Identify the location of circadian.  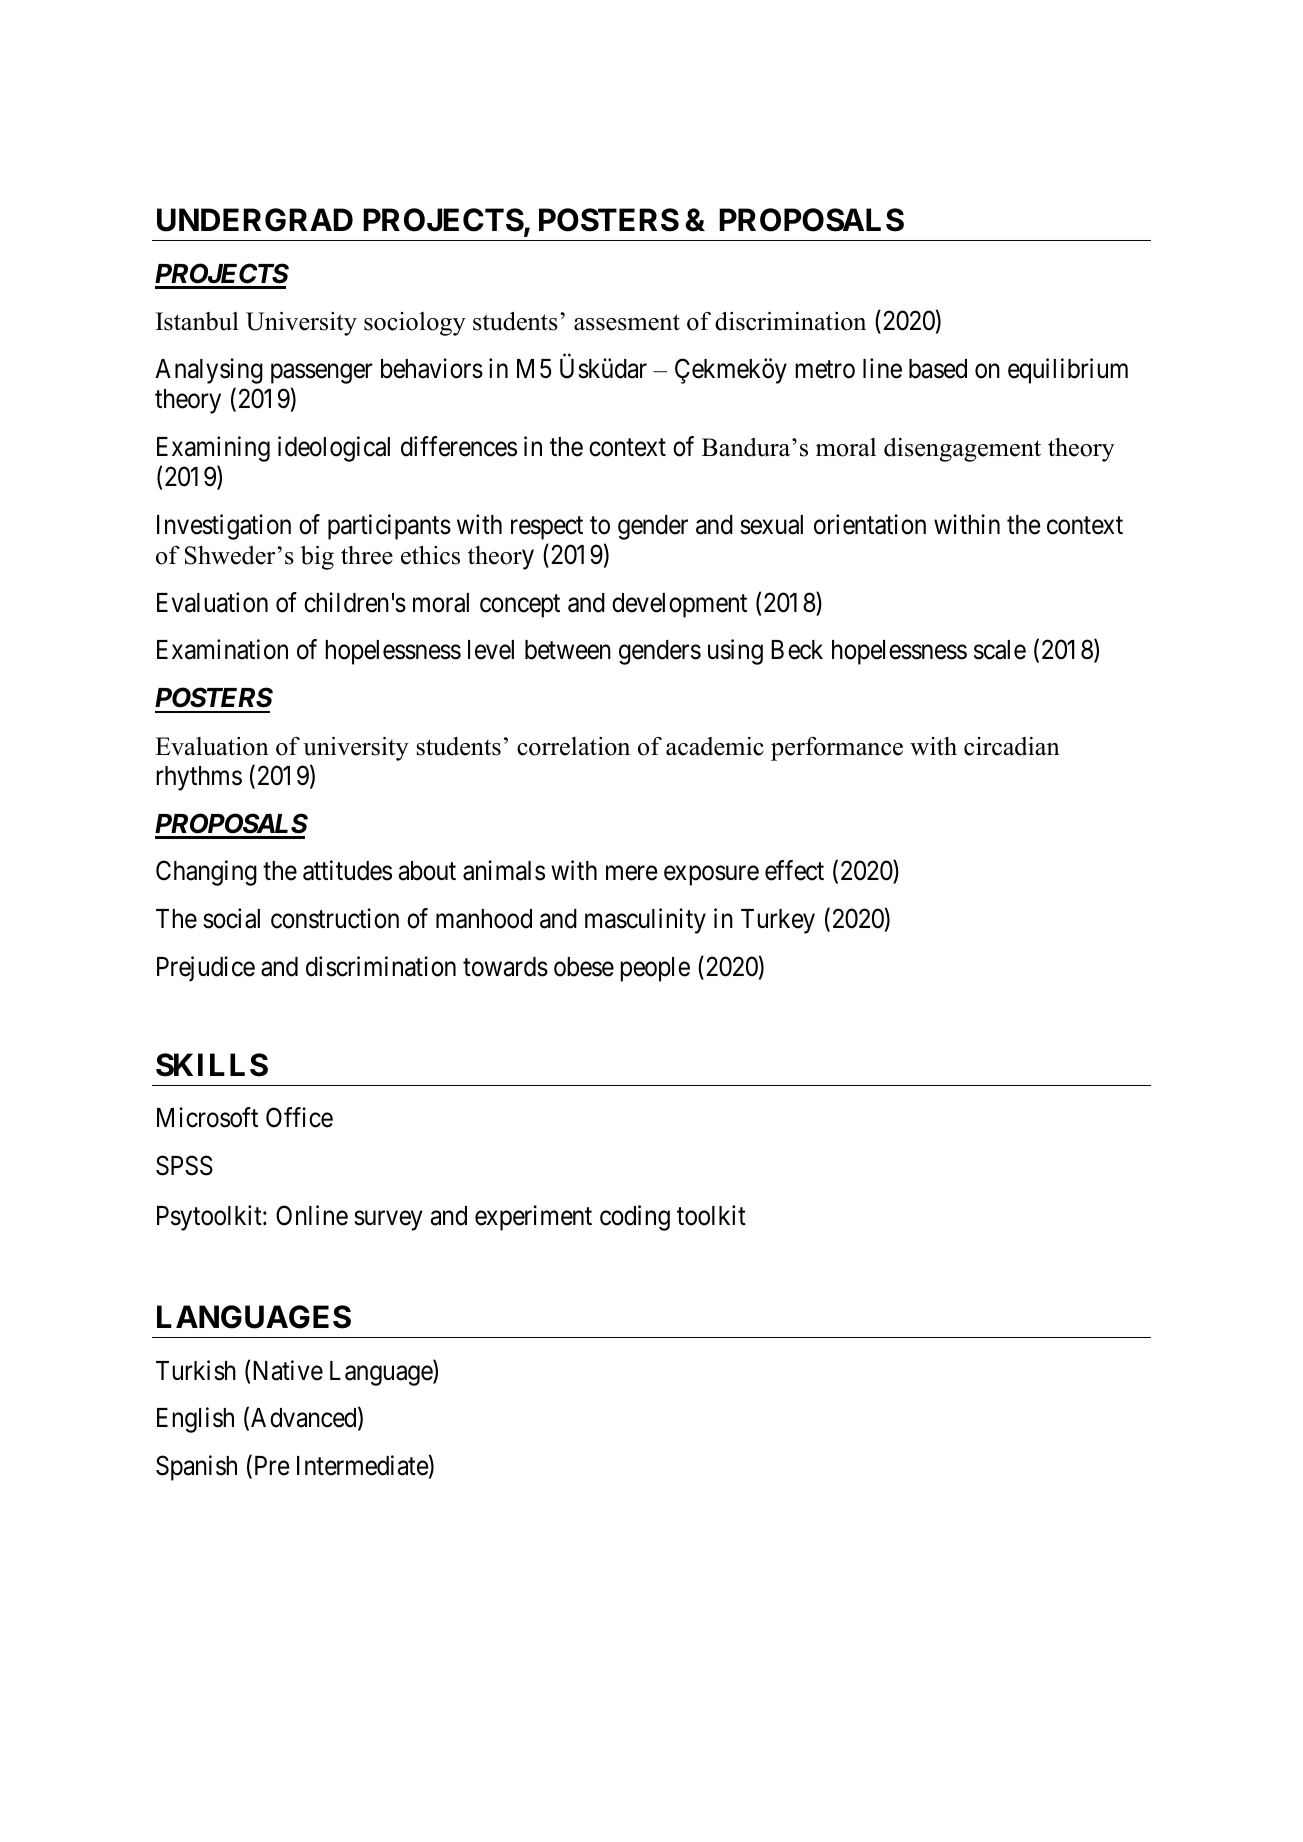
(1012, 746).
